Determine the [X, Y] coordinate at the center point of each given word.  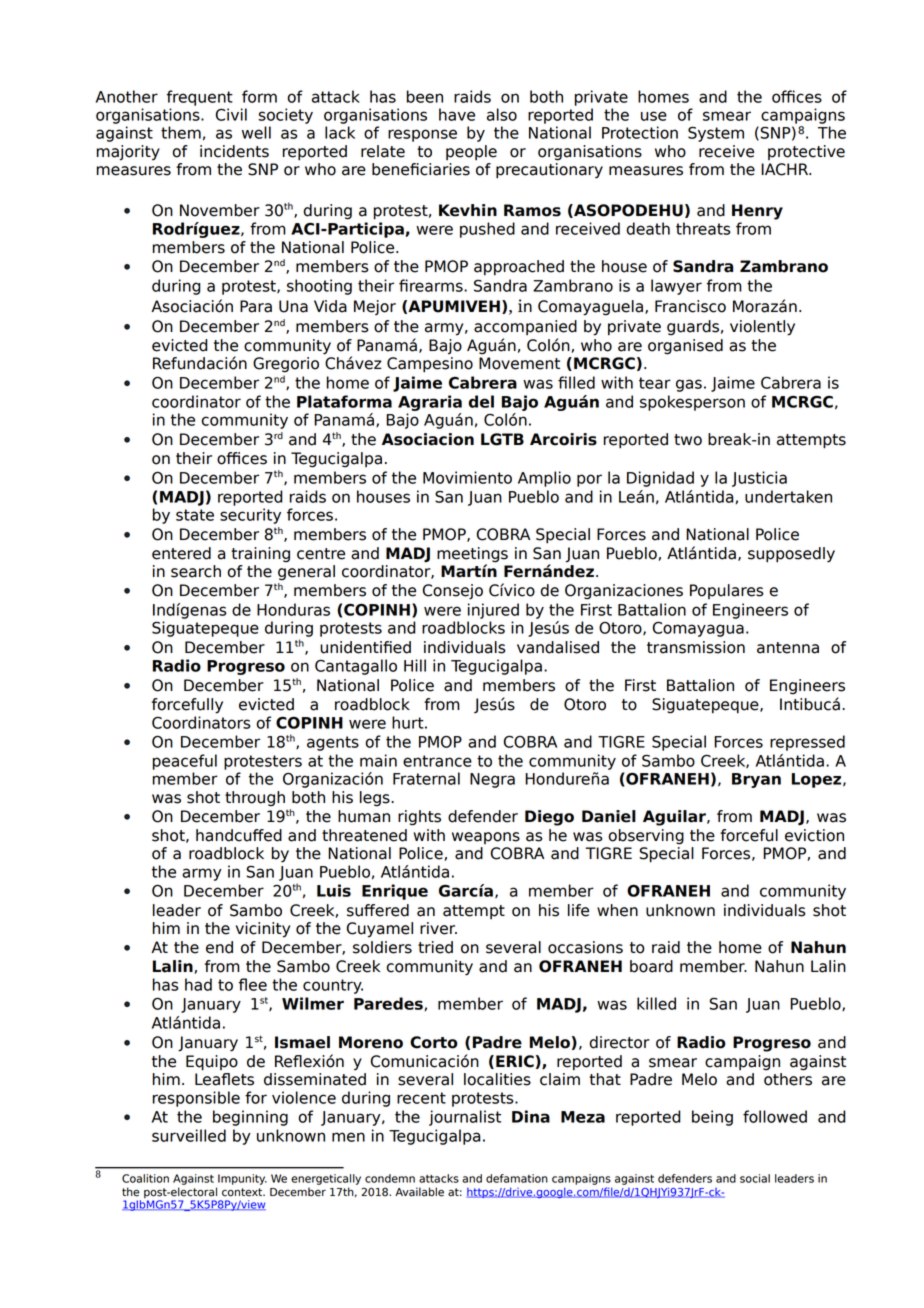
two [688, 440]
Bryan [756, 780]
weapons [486, 838]
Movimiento [467, 477]
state [195, 515]
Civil [231, 114]
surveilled [189, 1135]
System [716, 134]
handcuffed [239, 835]
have [457, 114]
